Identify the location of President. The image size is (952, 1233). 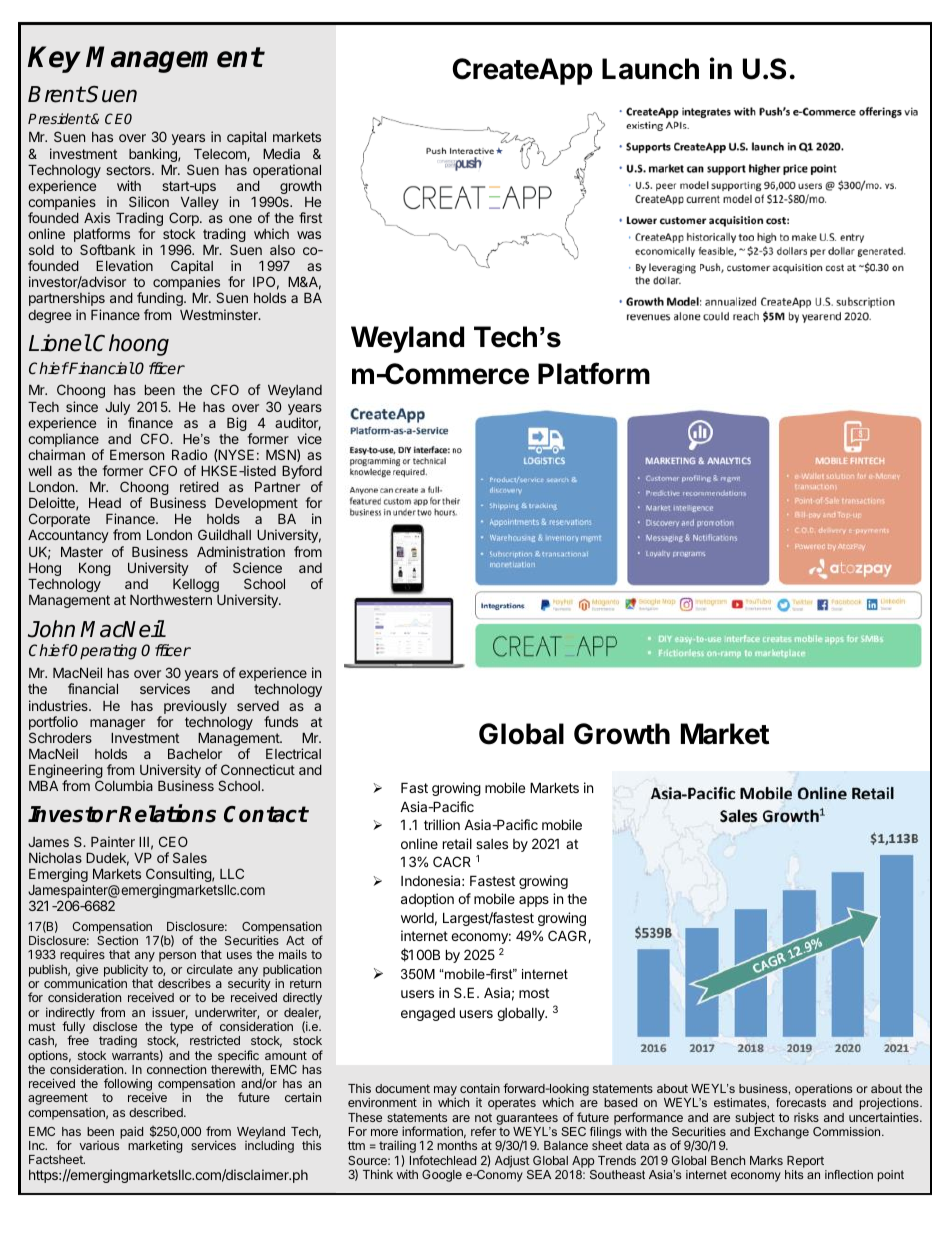
(59, 118).
